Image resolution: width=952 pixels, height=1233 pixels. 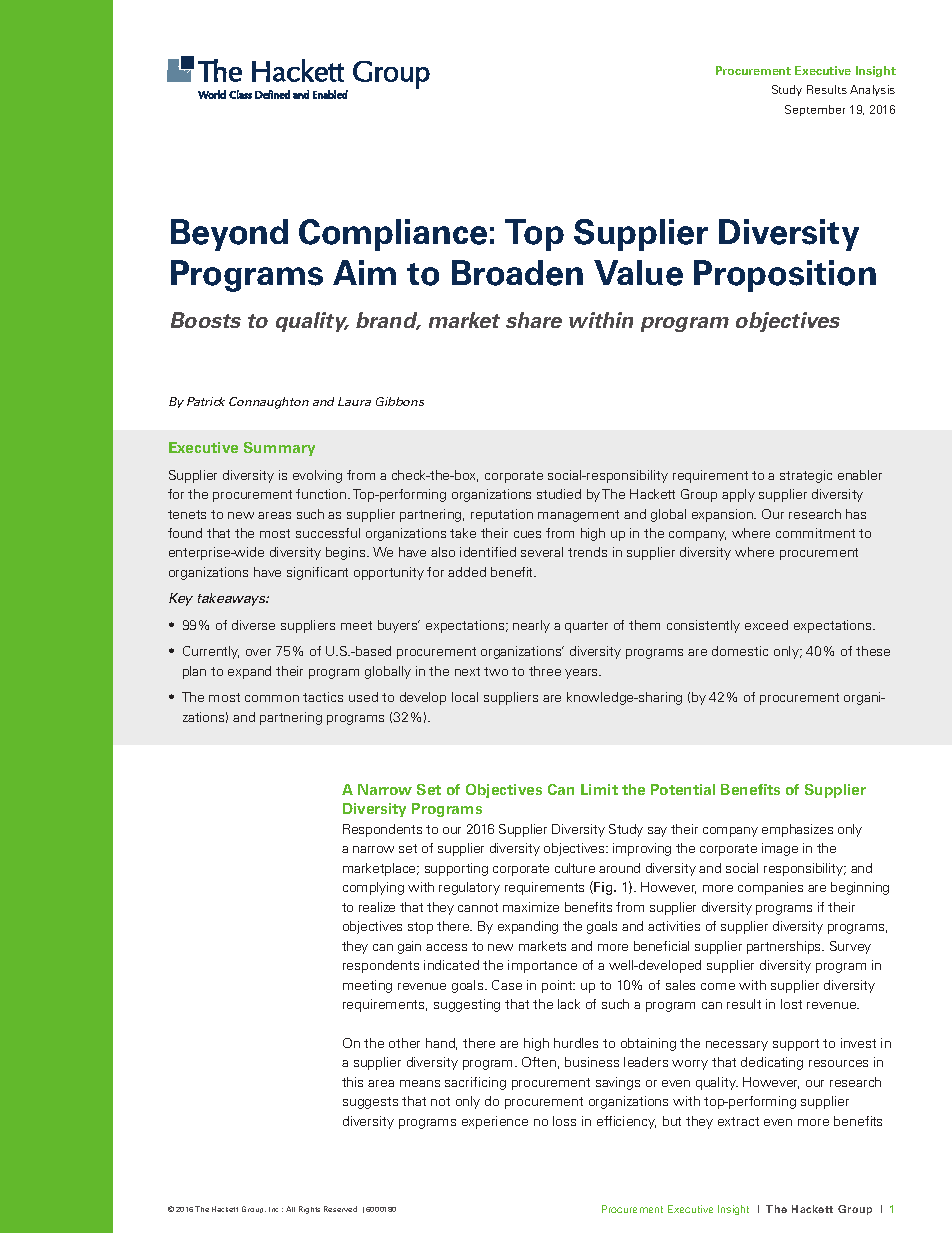 I want to click on Beyond, so click(x=229, y=235).
